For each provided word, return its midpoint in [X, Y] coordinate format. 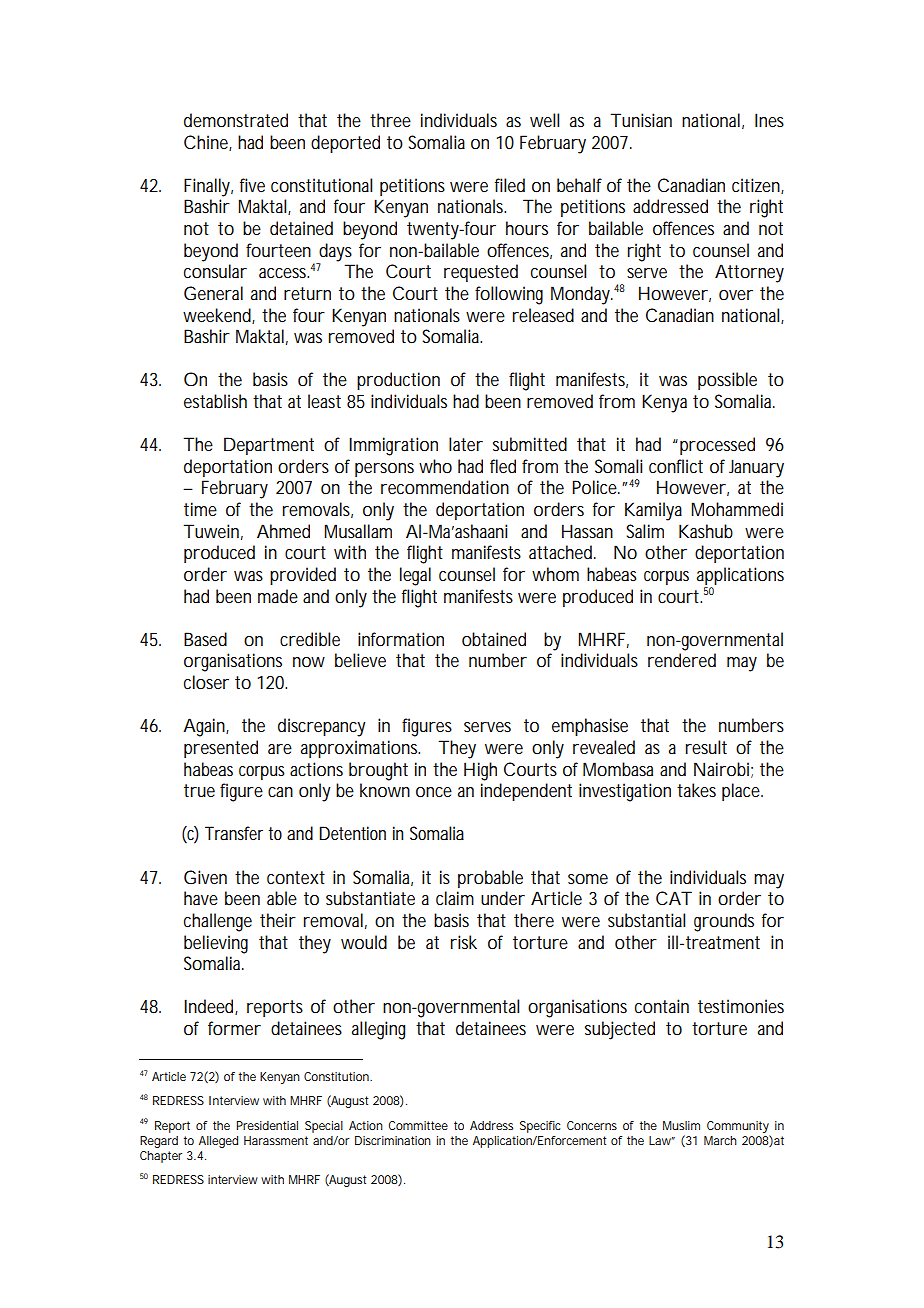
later [466, 444]
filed [510, 185]
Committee [418, 1125]
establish [215, 401]
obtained [494, 639]
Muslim [681, 1125]
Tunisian [641, 120]
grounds [724, 922]
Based [205, 639]
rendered [682, 660]
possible [727, 381]
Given [205, 877]
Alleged [218, 1142]
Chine [208, 143]
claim [455, 898]
